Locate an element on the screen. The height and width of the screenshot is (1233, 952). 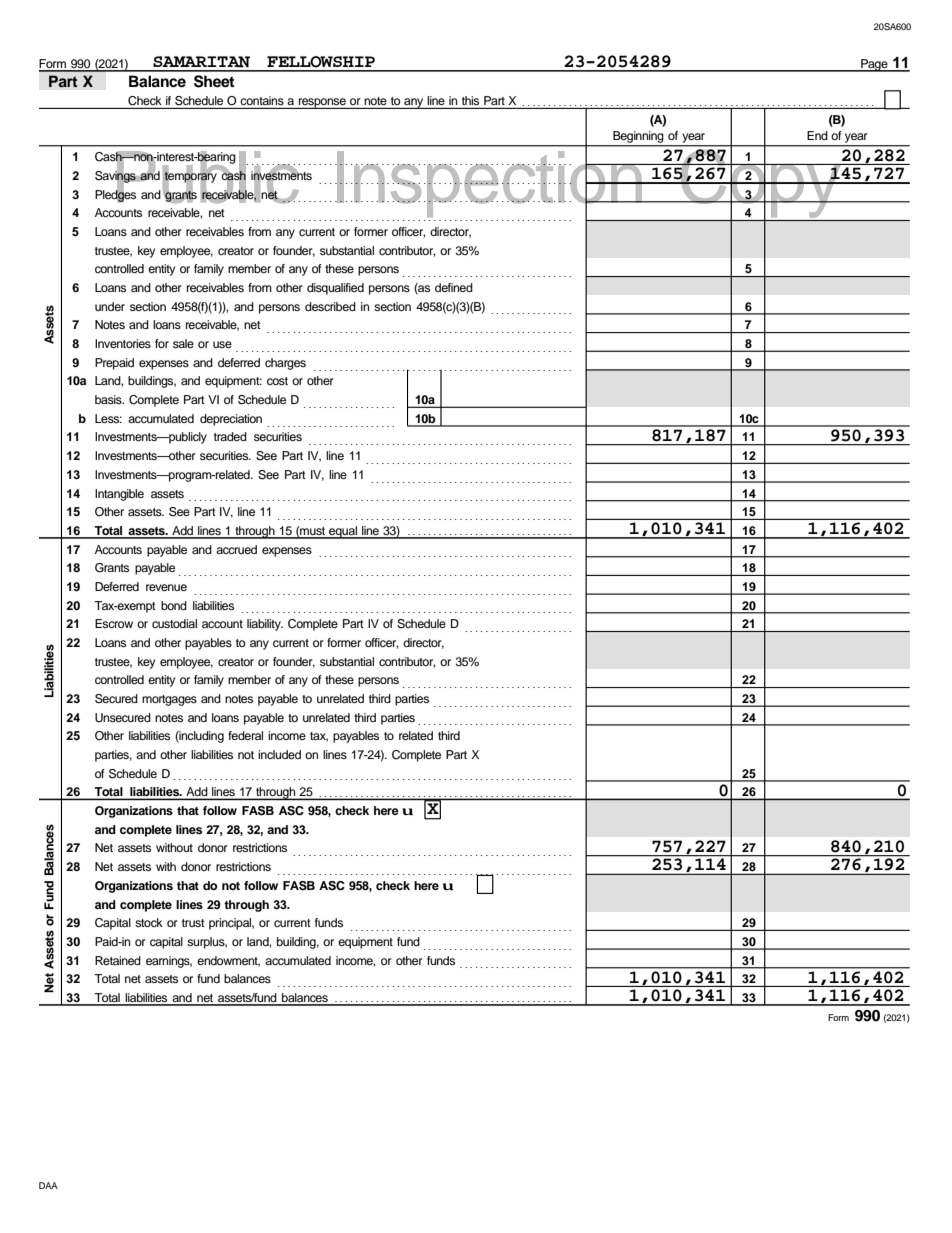
liability is located at coordinates (265, 625).
